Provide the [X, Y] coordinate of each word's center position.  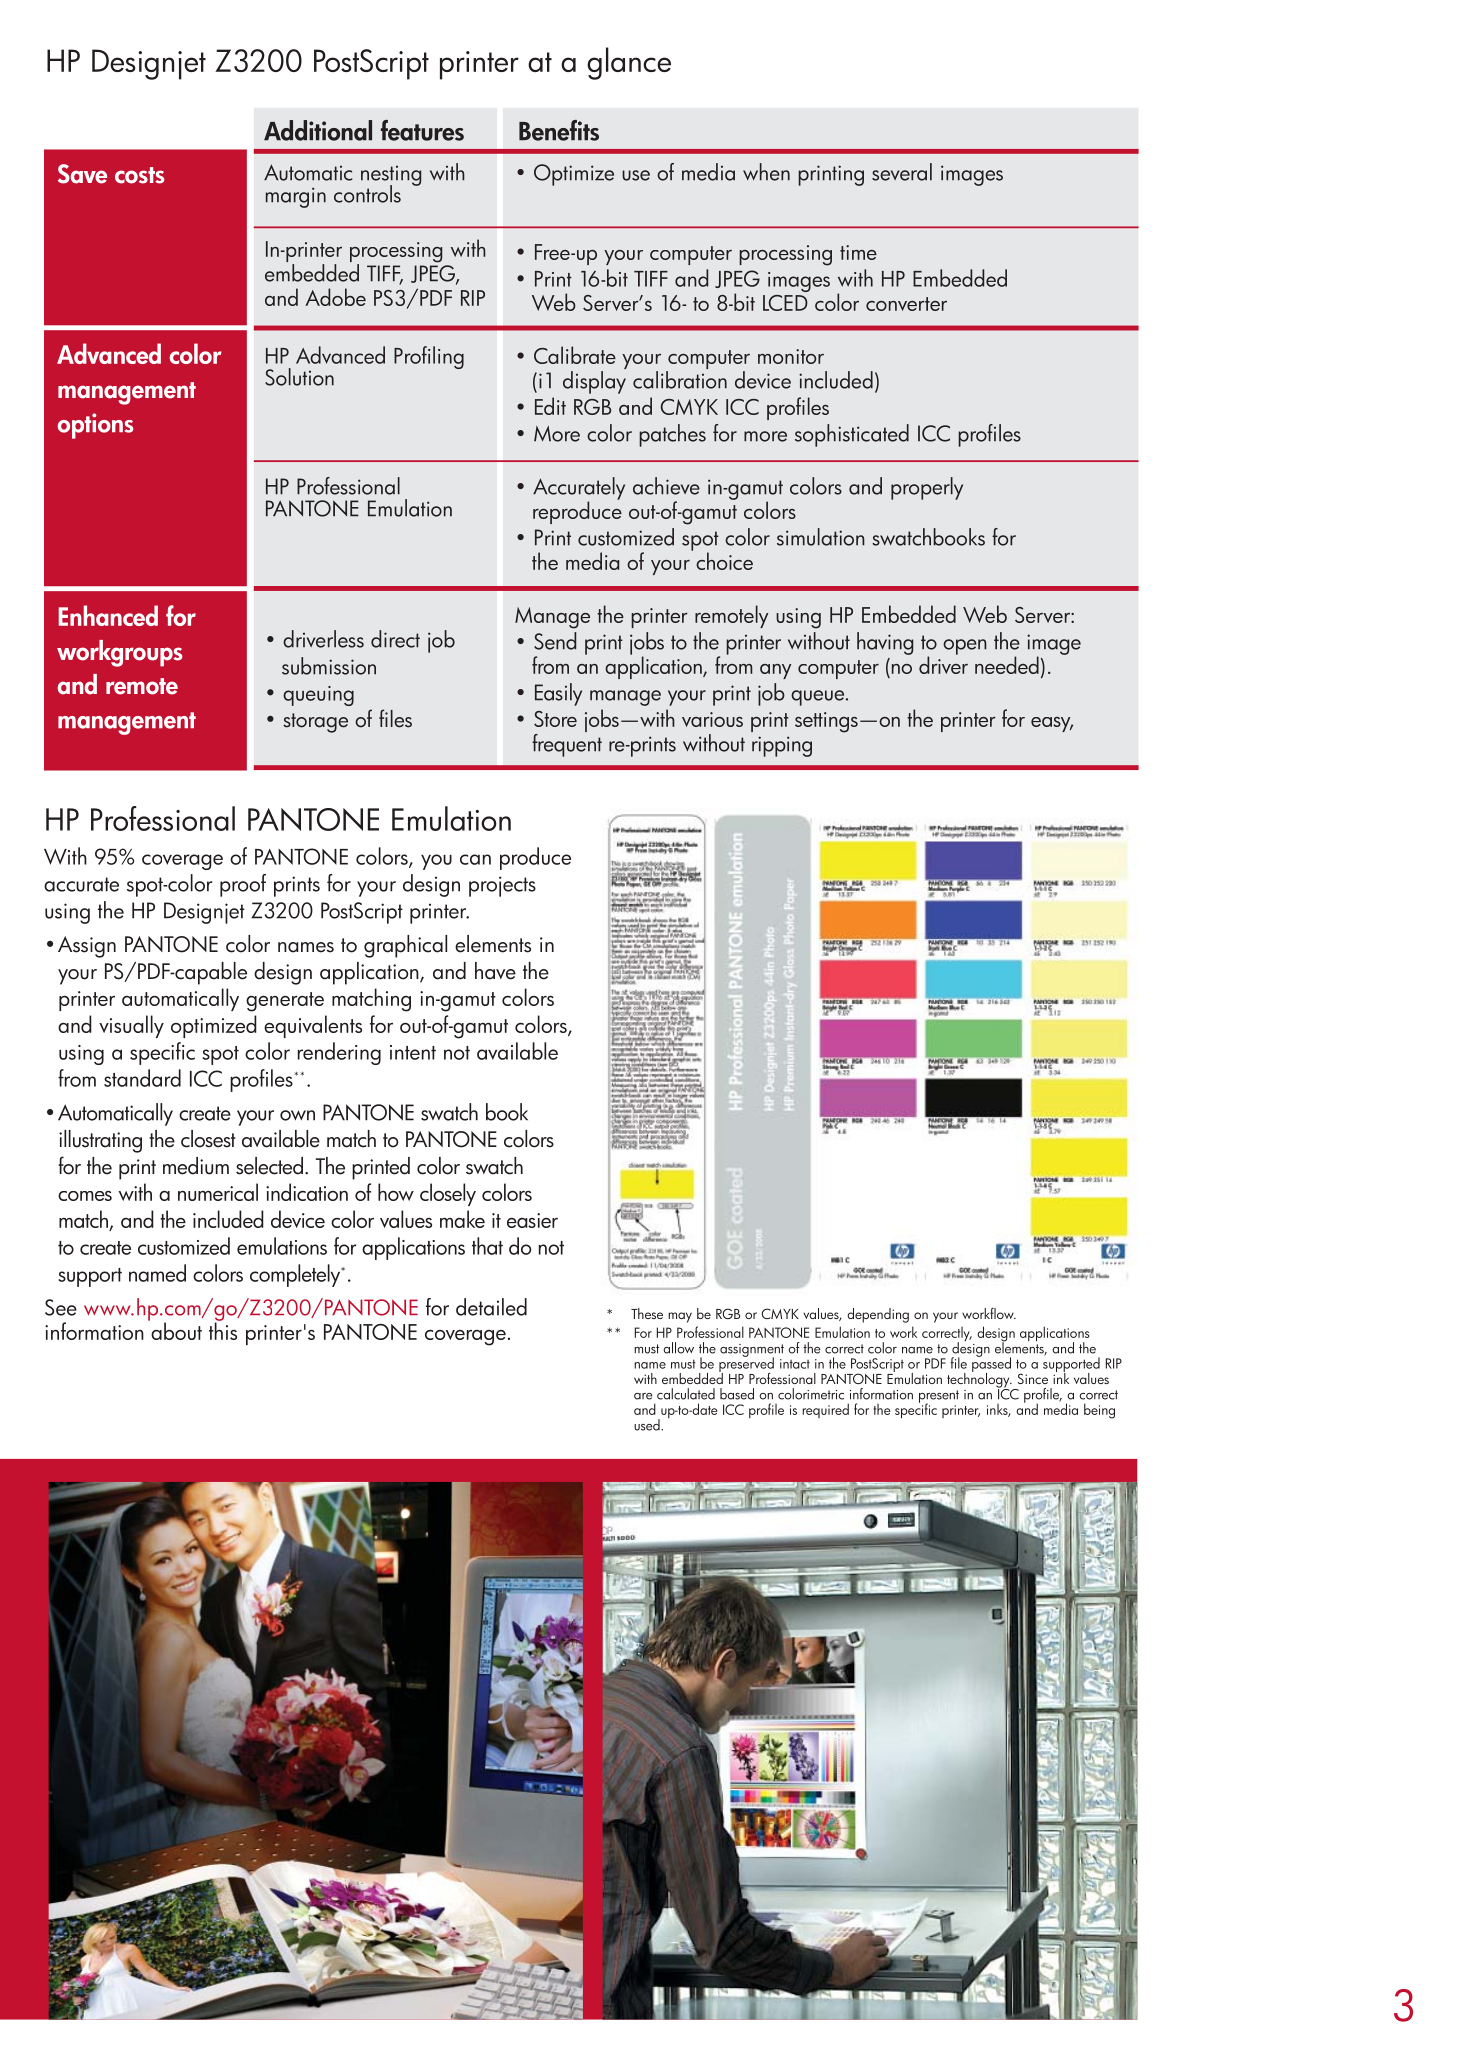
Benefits [559, 130]
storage [315, 723]
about [175, 1330]
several [902, 172]
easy [1052, 724]
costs [139, 175]
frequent [567, 744]
